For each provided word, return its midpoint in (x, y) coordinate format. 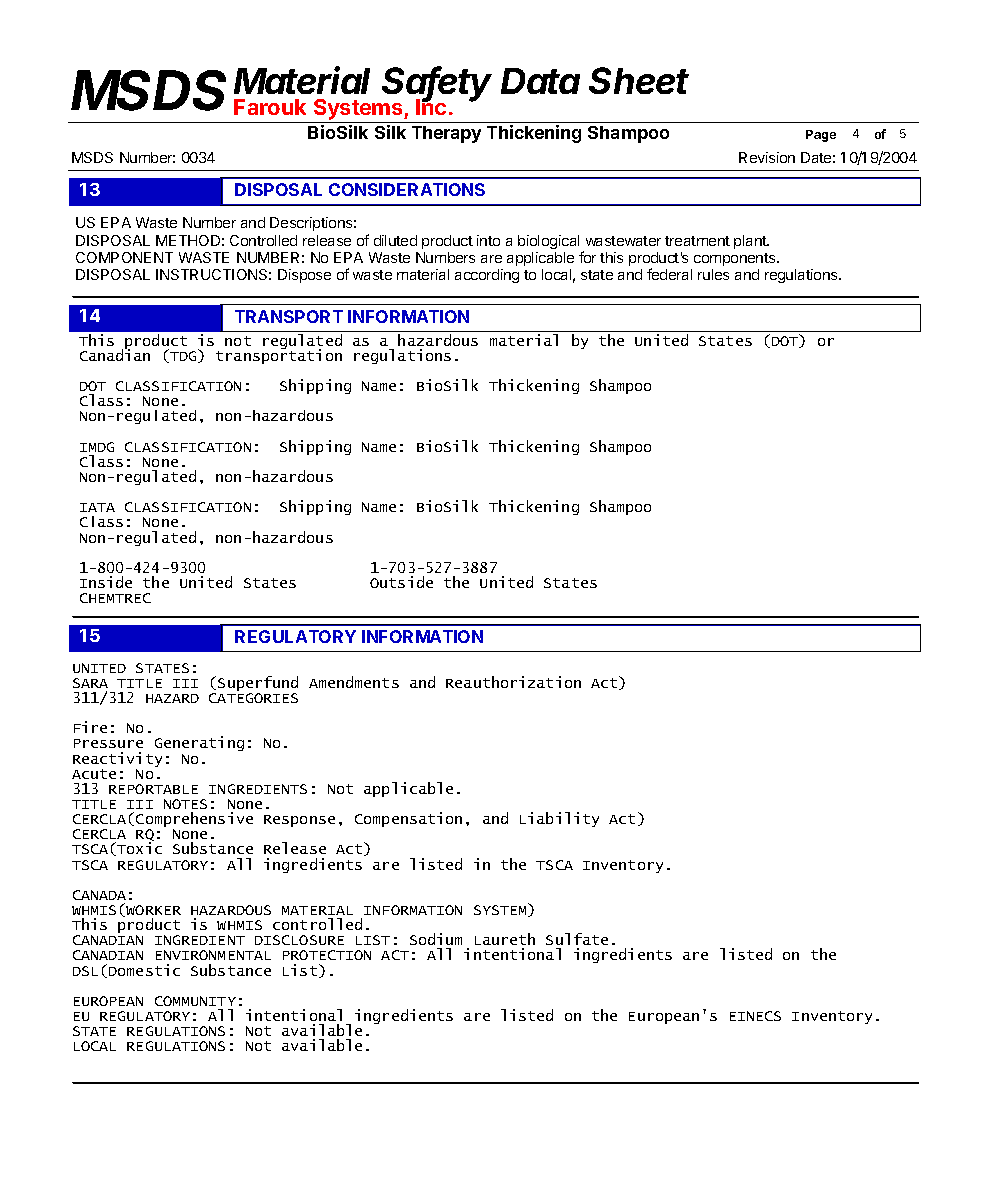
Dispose (304, 276)
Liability (559, 819)
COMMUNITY (195, 1001)
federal (669, 274)
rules (713, 274)
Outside (401, 582)
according (487, 276)
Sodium (436, 939)
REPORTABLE (153, 789)
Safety (437, 85)
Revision (767, 157)
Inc (431, 106)
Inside (106, 582)
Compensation (408, 819)
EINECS (755, 1016)
